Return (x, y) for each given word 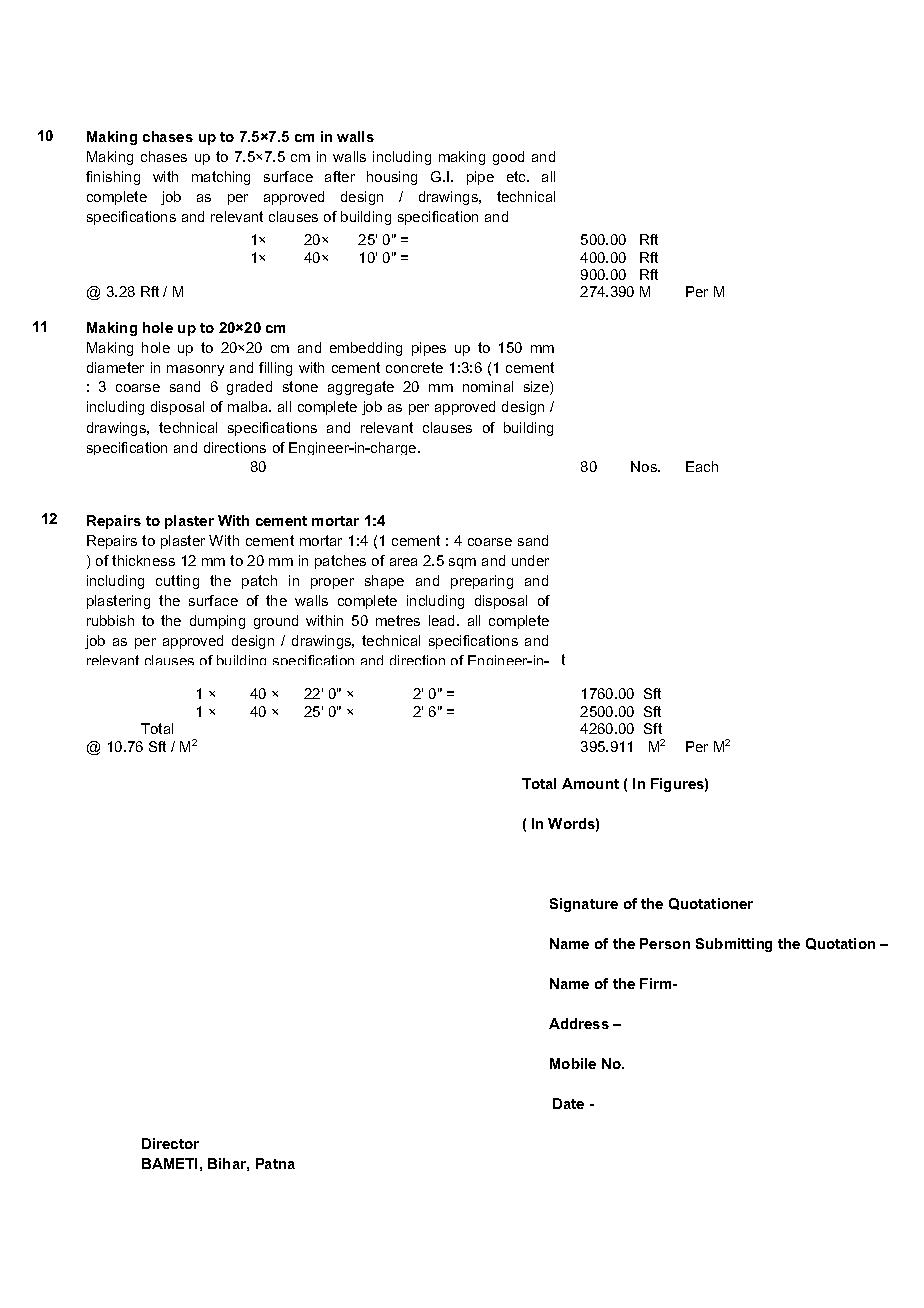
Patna (275, 1163)
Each (702, 466)
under (530, 560)
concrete (414, 367)
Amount (590, 783)
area (403, 562)
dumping (217, 622)
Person (665, 943)
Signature (584, 905)
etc (518, 176)
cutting (177, 582)
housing (392, 178)
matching (221, 178)
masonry (195, 370)
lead (443, 620)
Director (170, 1143)
